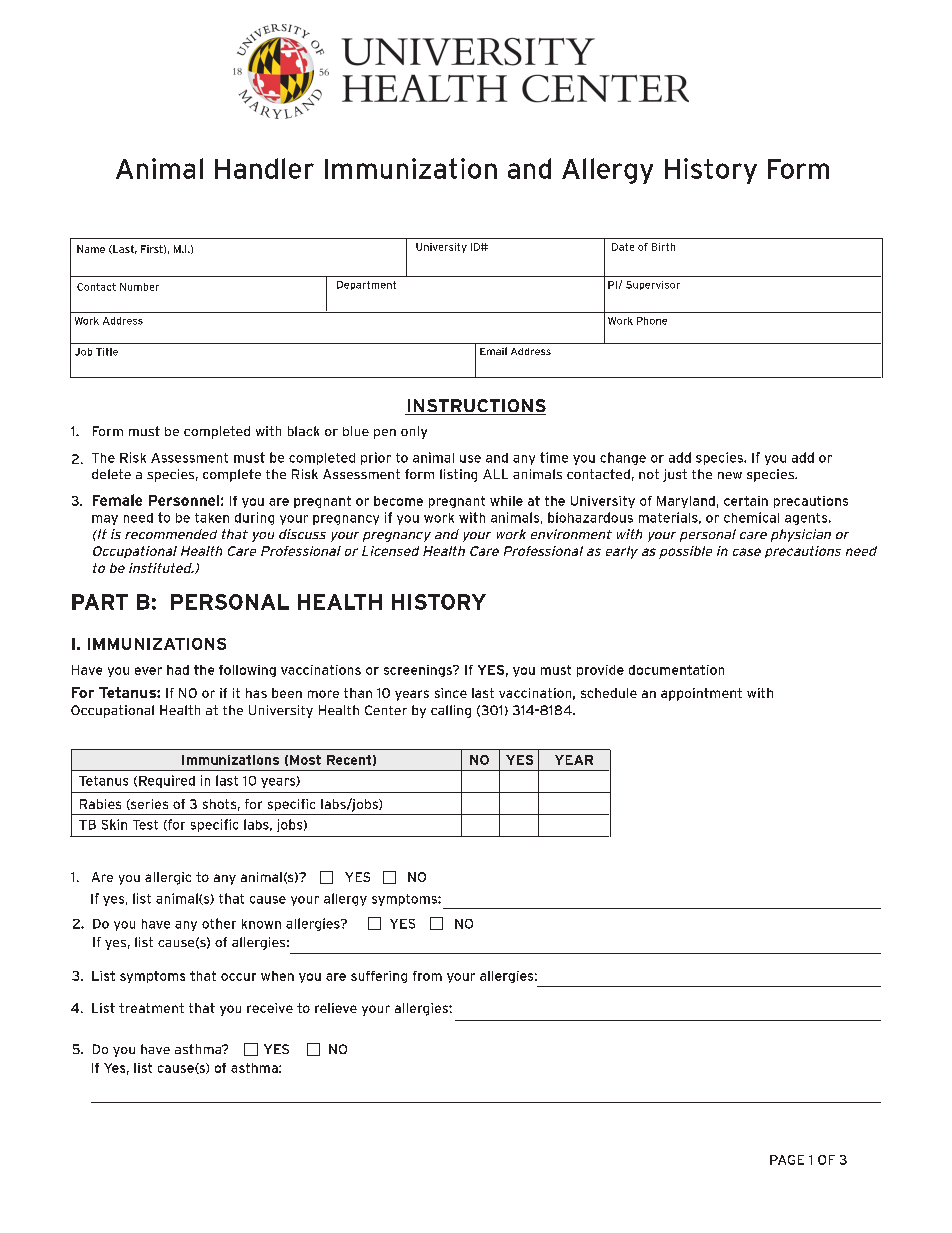 This screenshot has width=952, height=1233. I want to click on Handler, so click(264, 168).
